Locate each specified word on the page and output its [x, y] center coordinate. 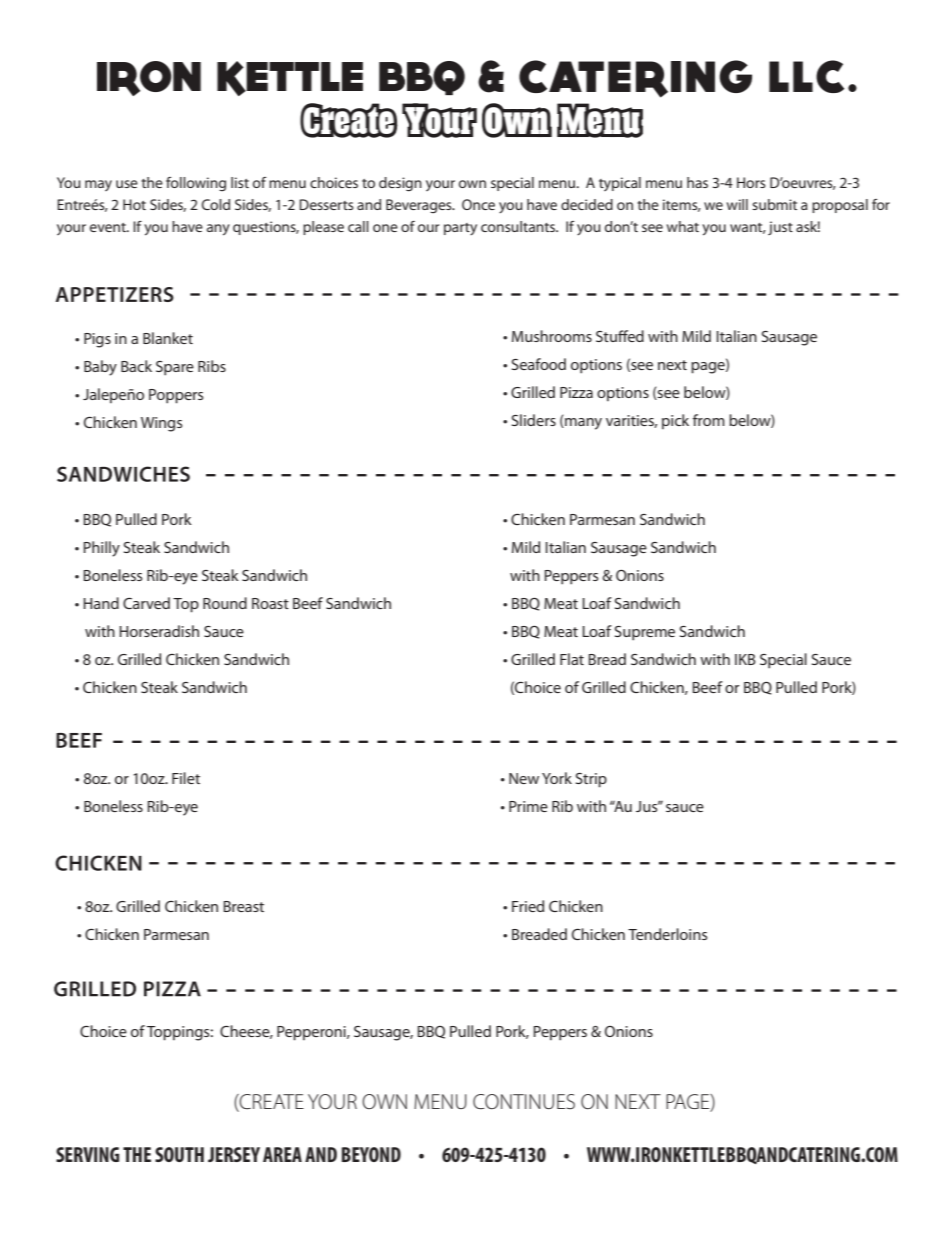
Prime [528, 806]
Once [478, 204]
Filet [186, 778]
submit [774, 204]
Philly [101, 549]
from [709, 420]
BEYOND [371, 1154]
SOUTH [179, 1154]
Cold [216, 204]
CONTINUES [524, 1102]
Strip [591, 780]
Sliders [534, 420]
